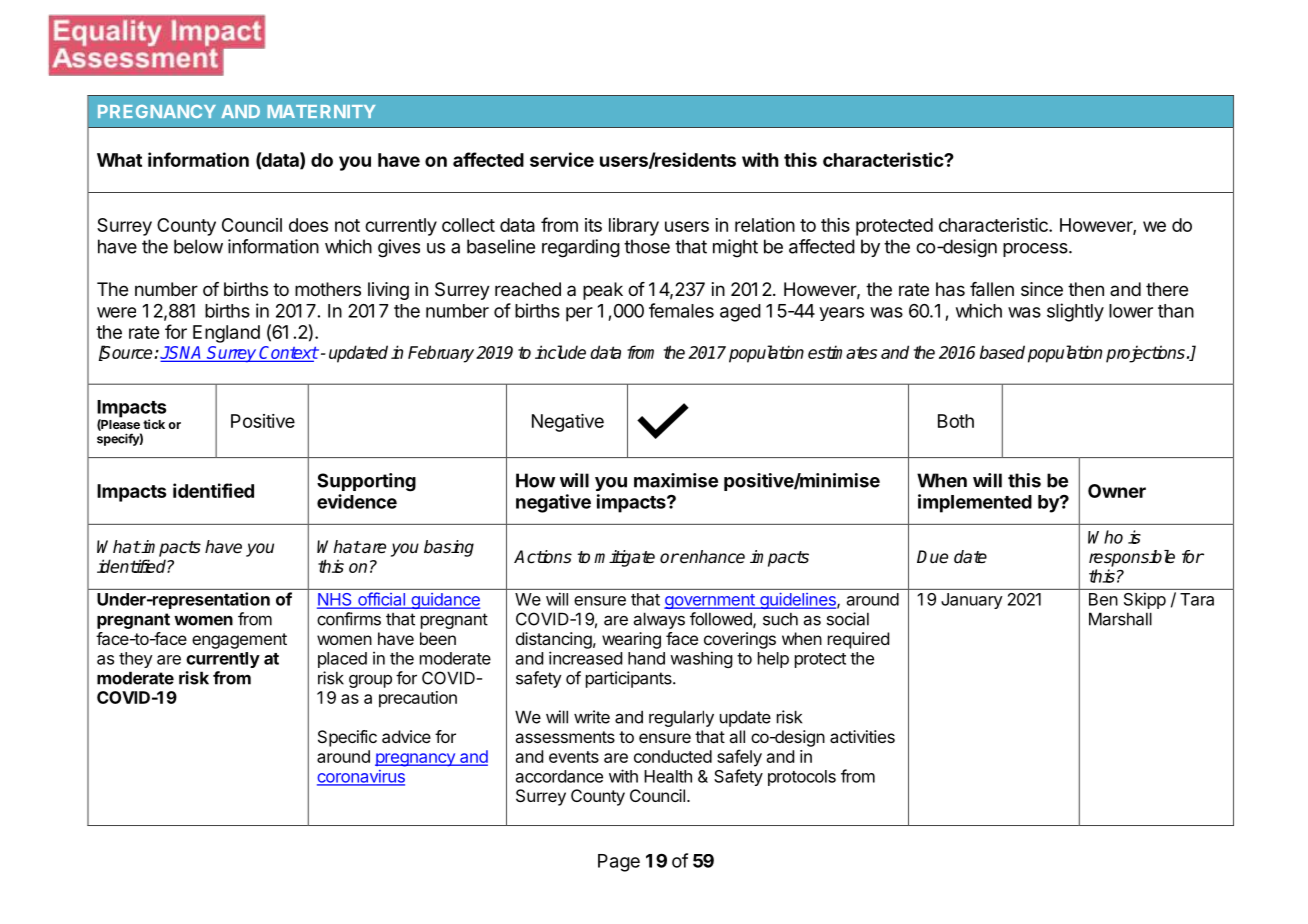 This screenshot has height=924, width=1308. Describe the element at coordinates (802, 778) in the screenshot. I see `protocols` at that location.
